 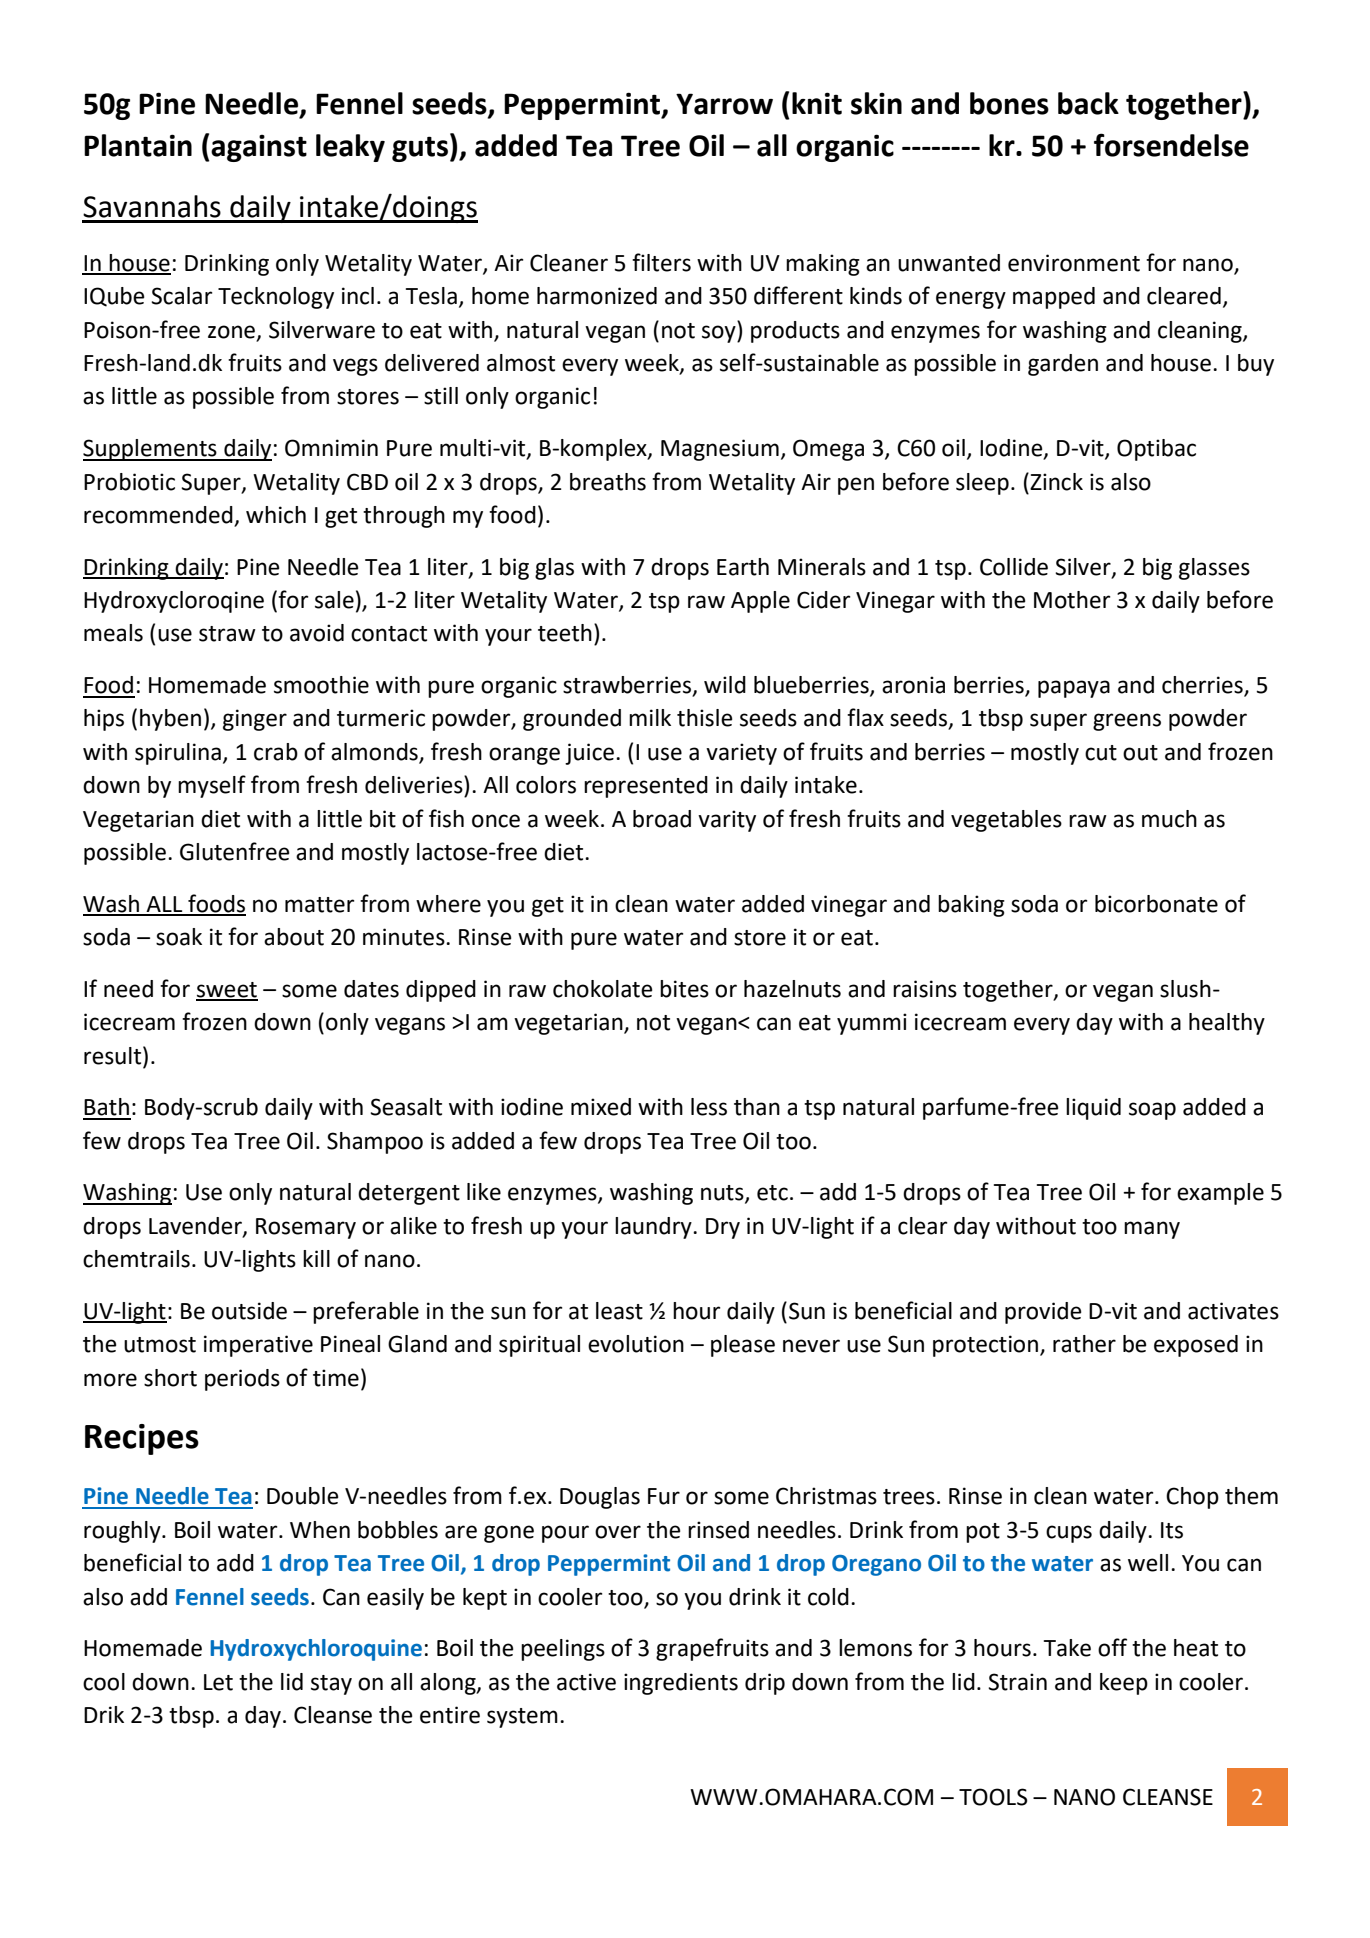 What do you see at coordinates (743, 567) in the page?
I see `Earth` at bounding box center [743, 567].
